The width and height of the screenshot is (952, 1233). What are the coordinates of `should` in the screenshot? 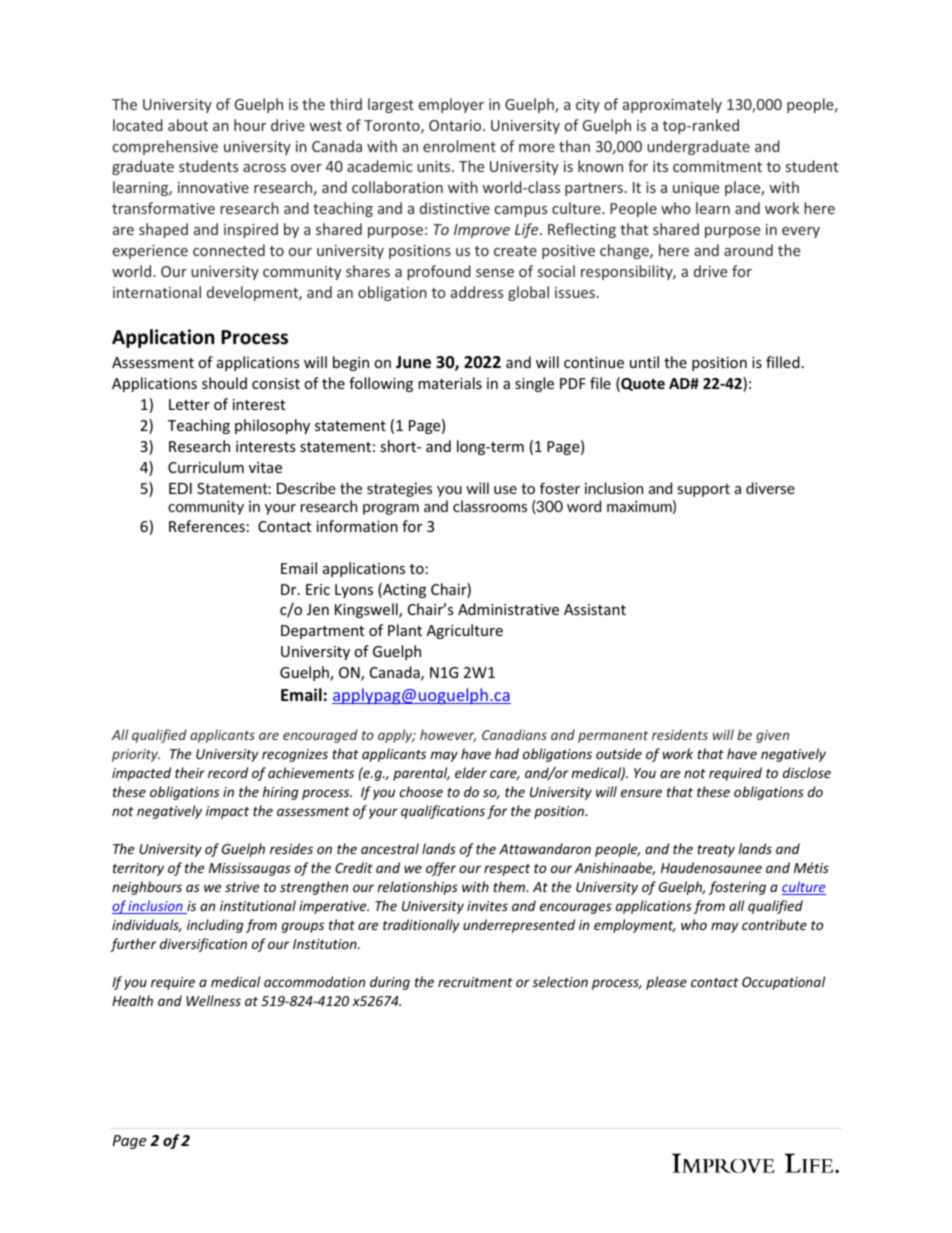 It's located at (224, 383).
